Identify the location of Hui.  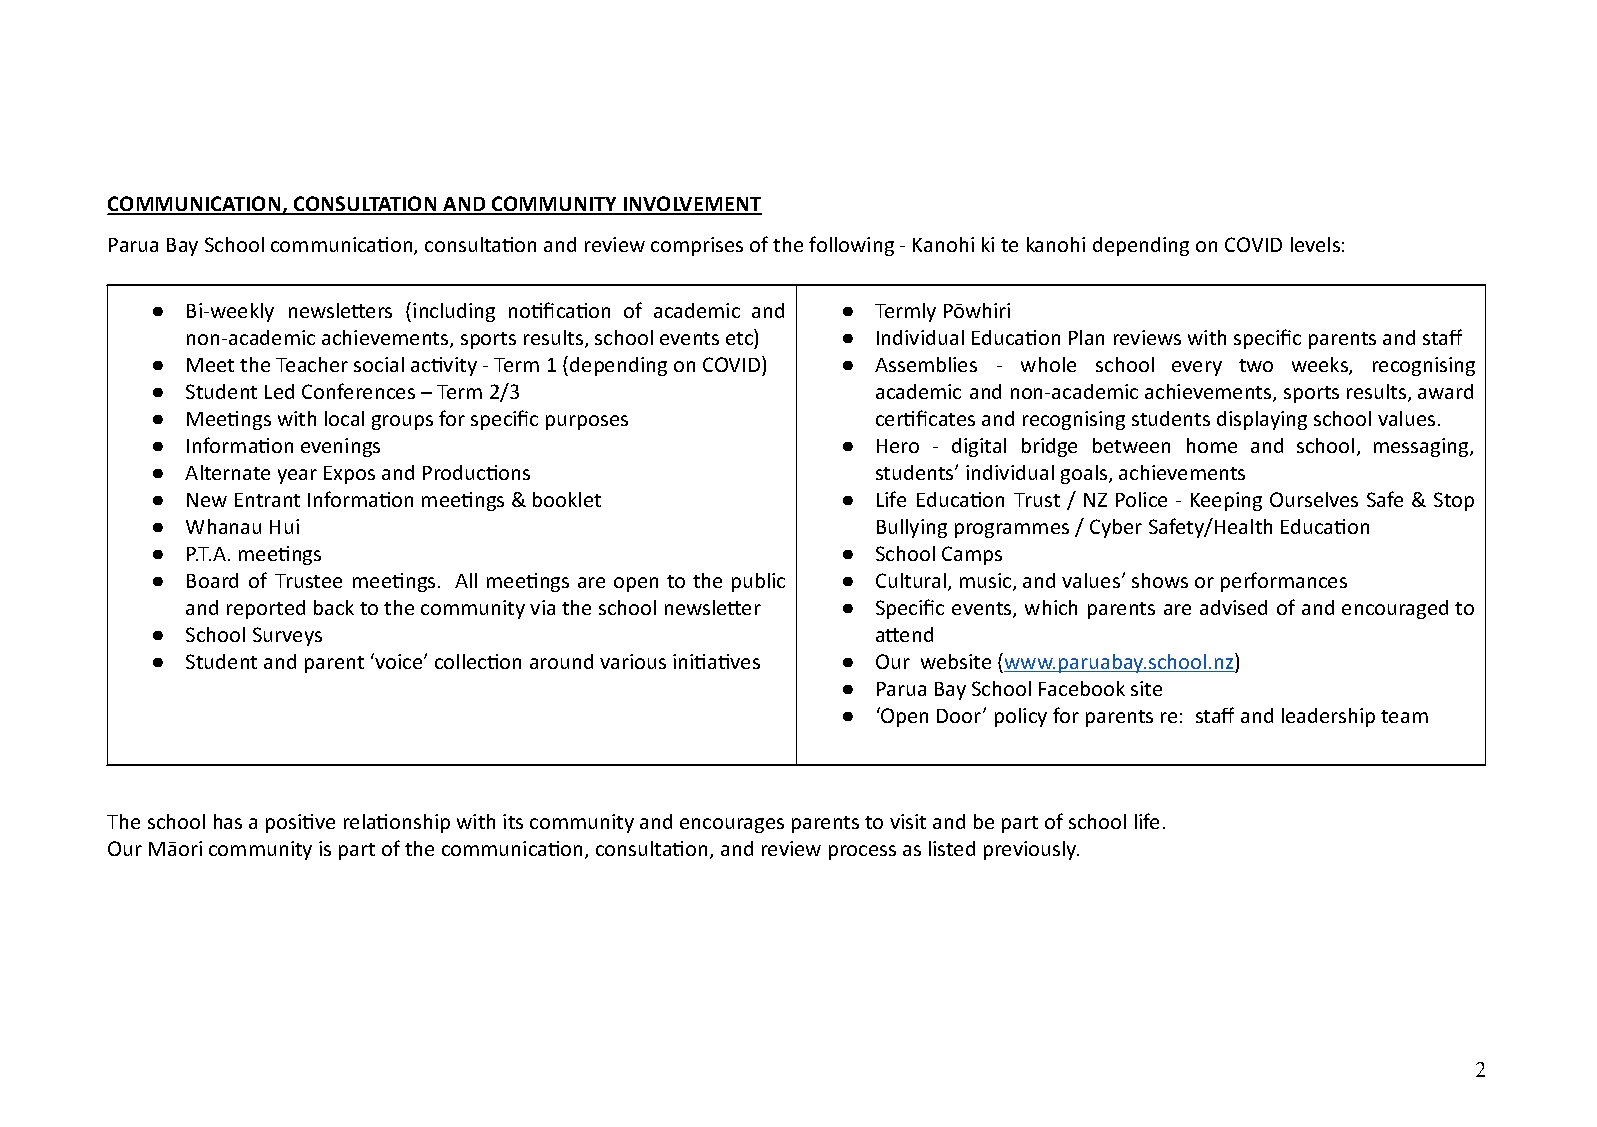
(284, 526).
